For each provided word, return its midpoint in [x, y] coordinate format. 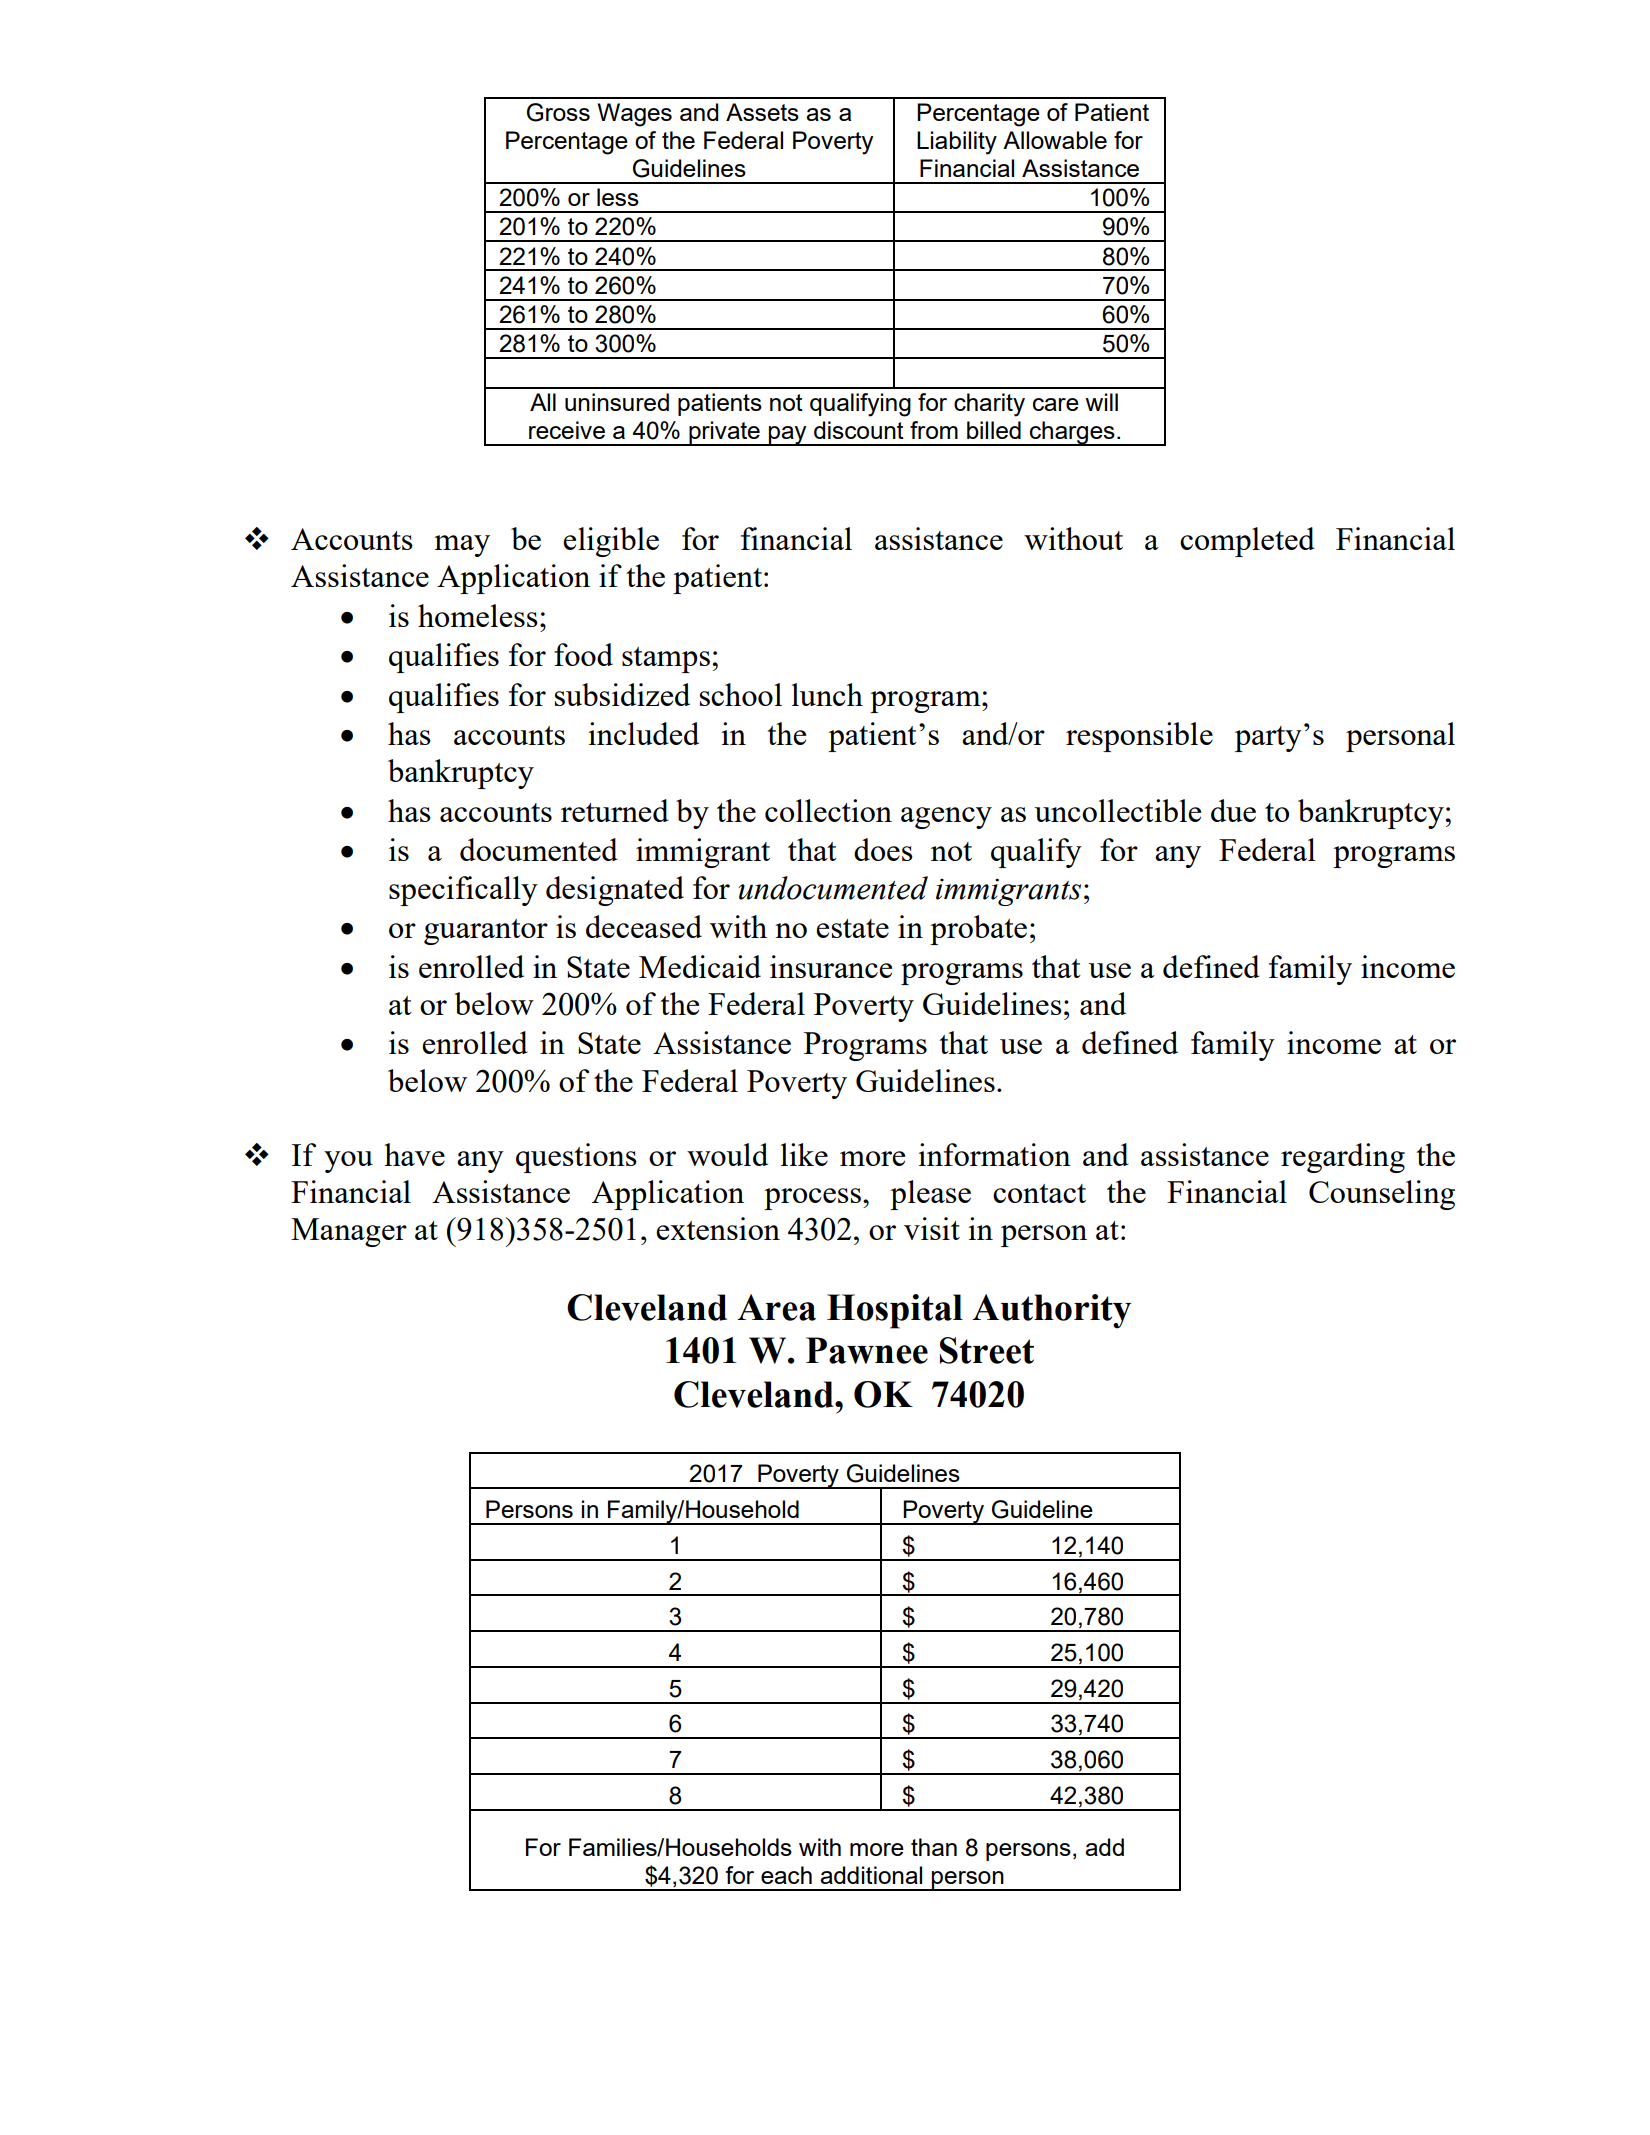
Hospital [895, 1311]
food [583, 654]
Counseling [1382, 1195]
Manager [349, 1232]
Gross [558, 112]
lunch [827, 694]
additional [871, 1875]
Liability [957, 143]
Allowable [1055, 140]
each [786, 1875]
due [1233, 810]
